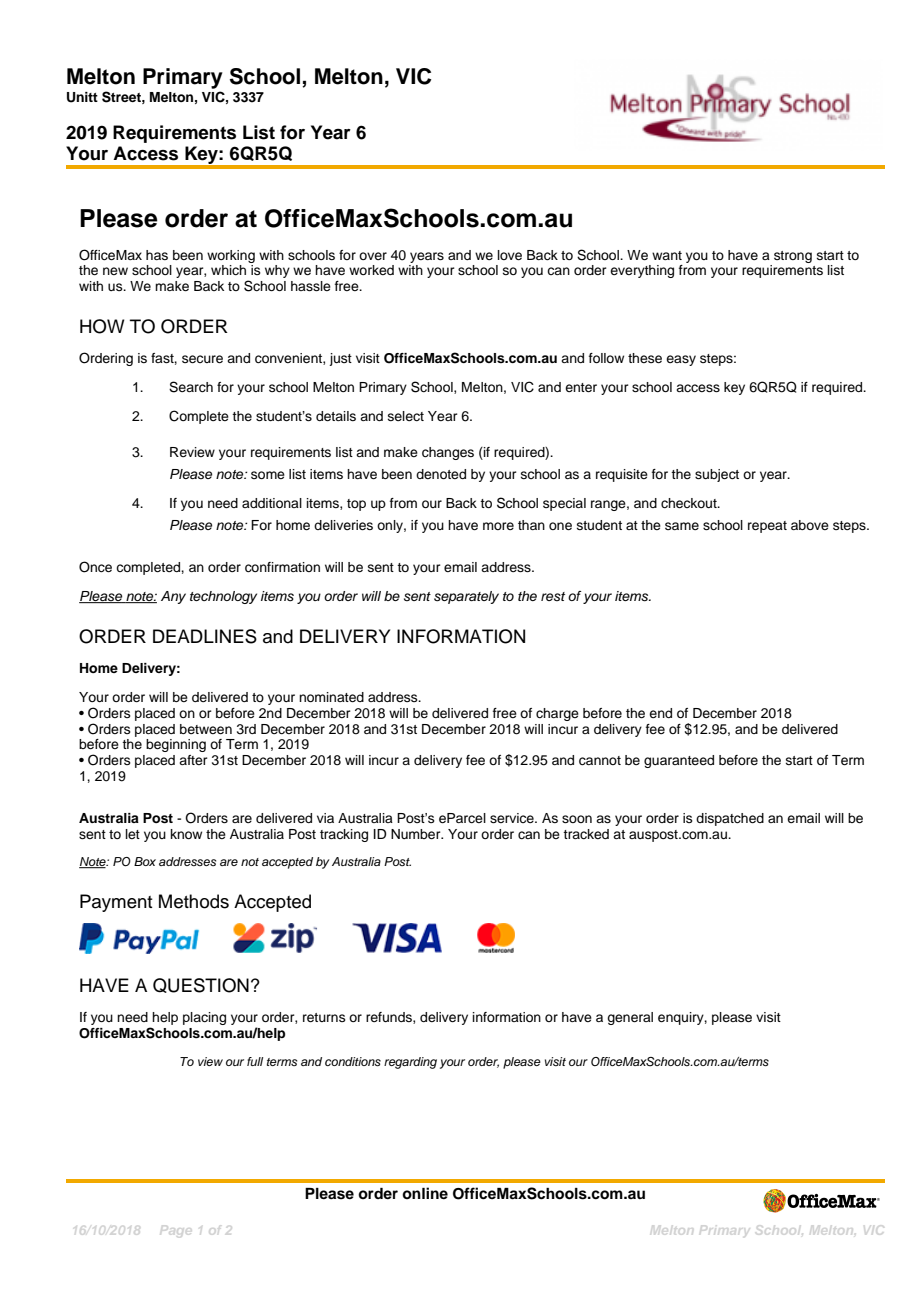  Describe the element at coordinates (630, 1018) in the document. I see `general` at that location.
